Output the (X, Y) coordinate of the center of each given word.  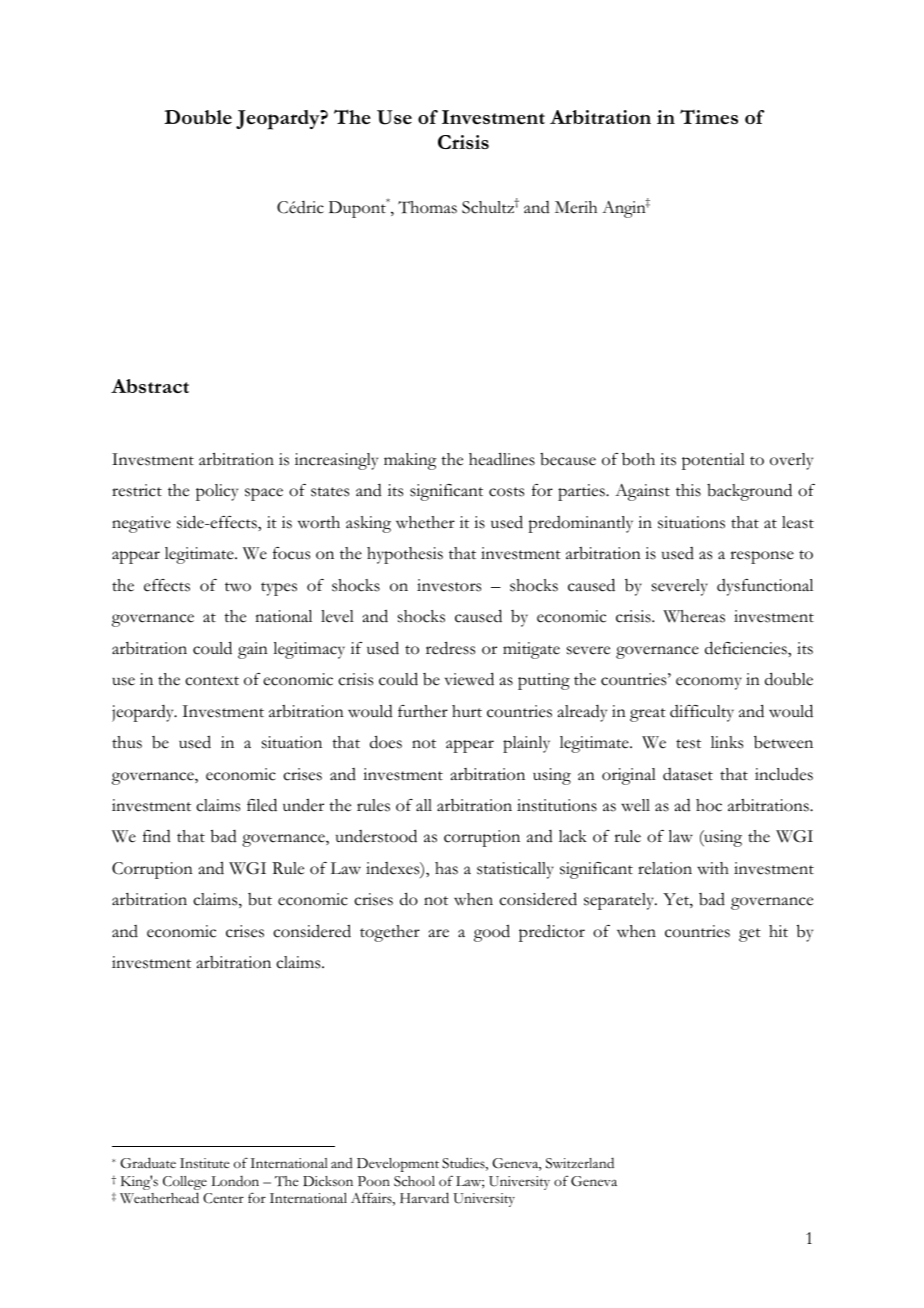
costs (506, 492)
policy (217, 492)
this (688, 490)
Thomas (427, 207)
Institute (205, 1163)
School (414, 1181)
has (446, 868)
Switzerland (580, 1163)
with (713, 868)
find (157, 836)
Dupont (358, 208)
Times (709, 116)
